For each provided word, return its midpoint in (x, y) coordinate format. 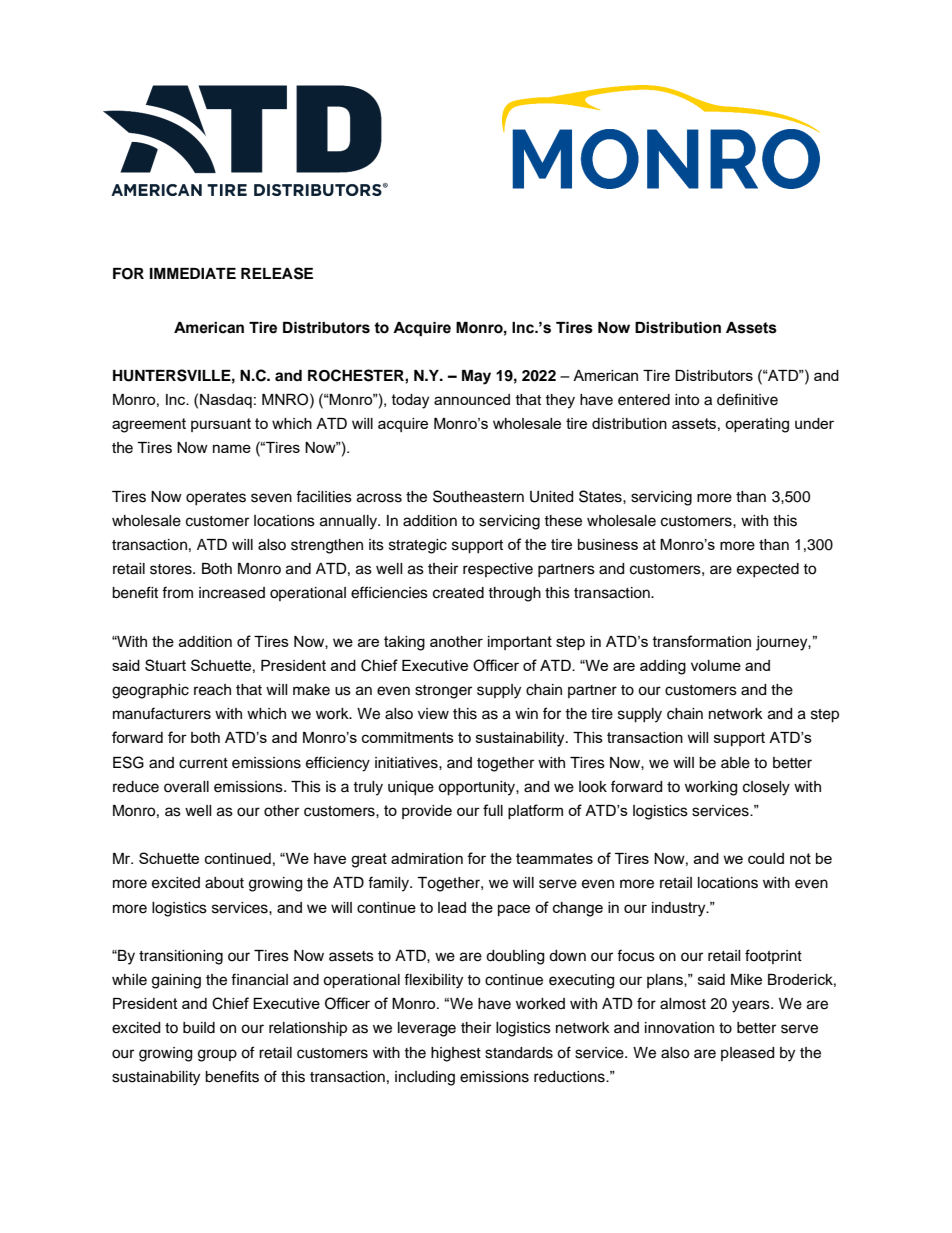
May (476, 377)
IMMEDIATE (193, 273)
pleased (747, 1054)
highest (456, 1054)
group (217, 1055)
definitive (747, 399)
